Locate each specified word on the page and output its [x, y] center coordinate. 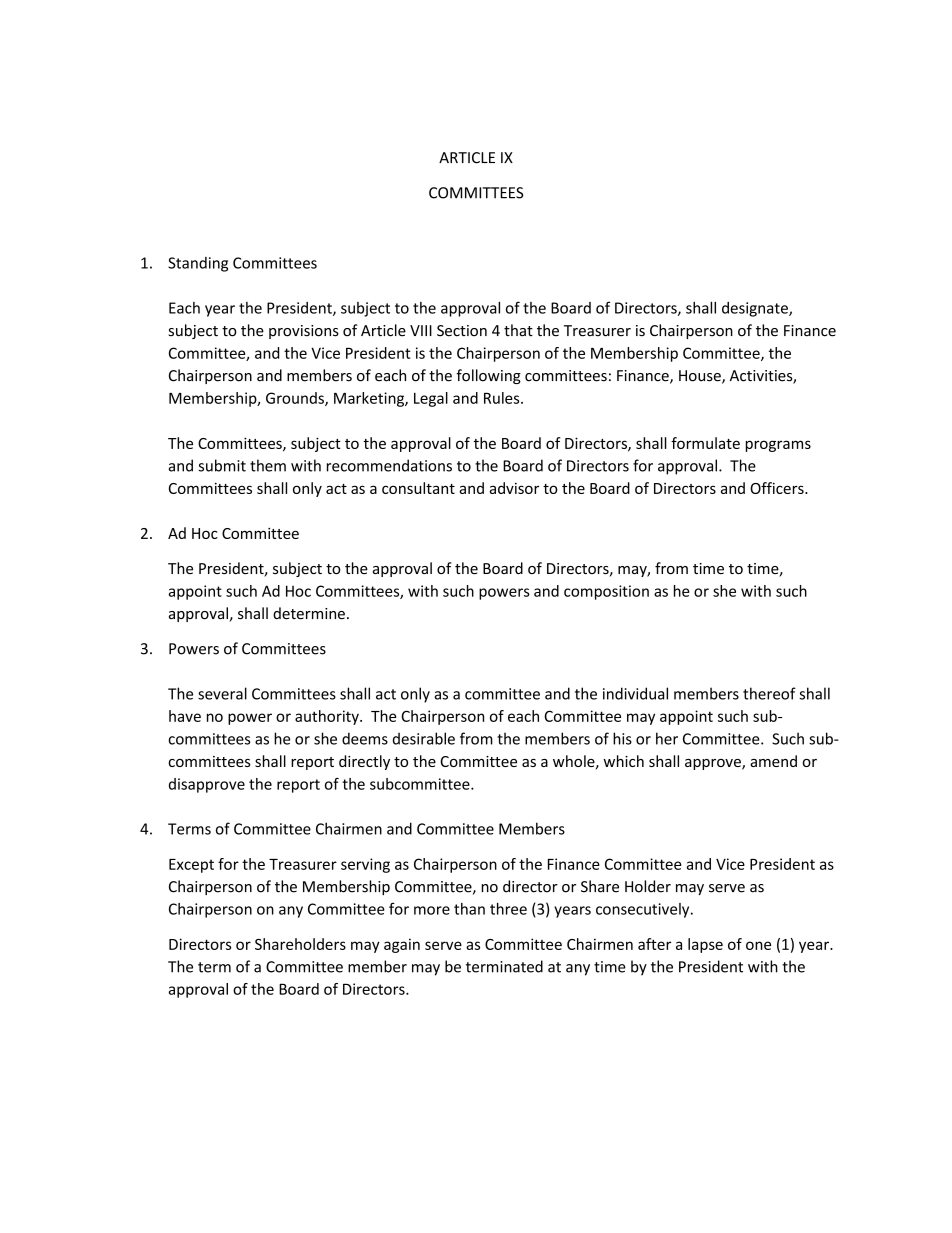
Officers [778, 488]
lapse [705, 945]
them [268, 465]
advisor [514, 488]
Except [191, 866]
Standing [198, 264]
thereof [769, 693]
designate [756, 309]
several [222, 693]
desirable [424, 738]
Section [462, 331]
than [469, 909]
